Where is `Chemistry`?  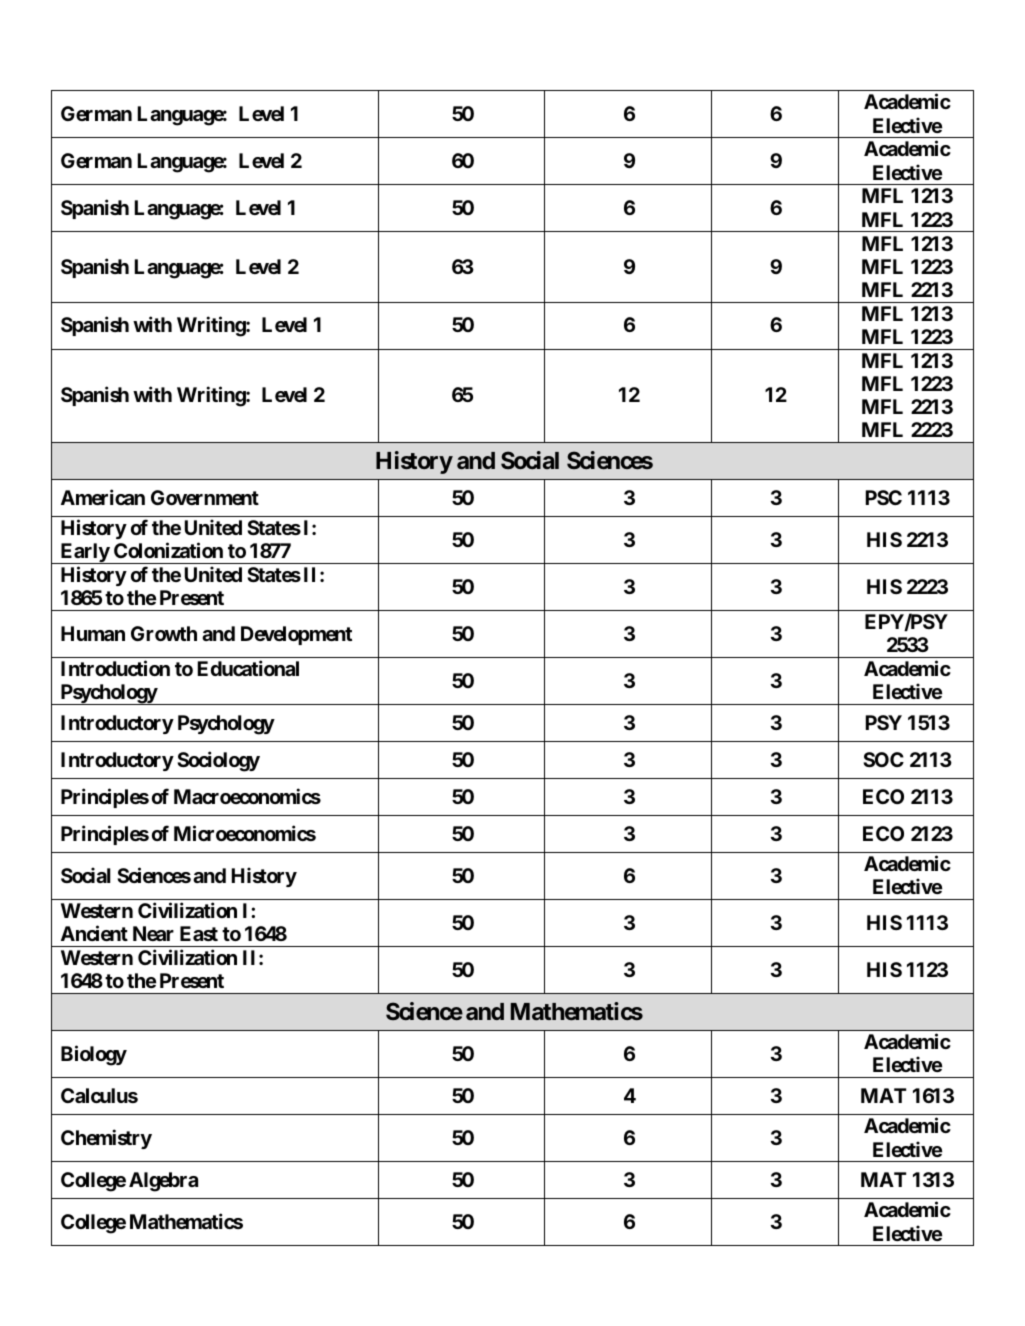
Chemistry is located at coordinates (106, 1139).
